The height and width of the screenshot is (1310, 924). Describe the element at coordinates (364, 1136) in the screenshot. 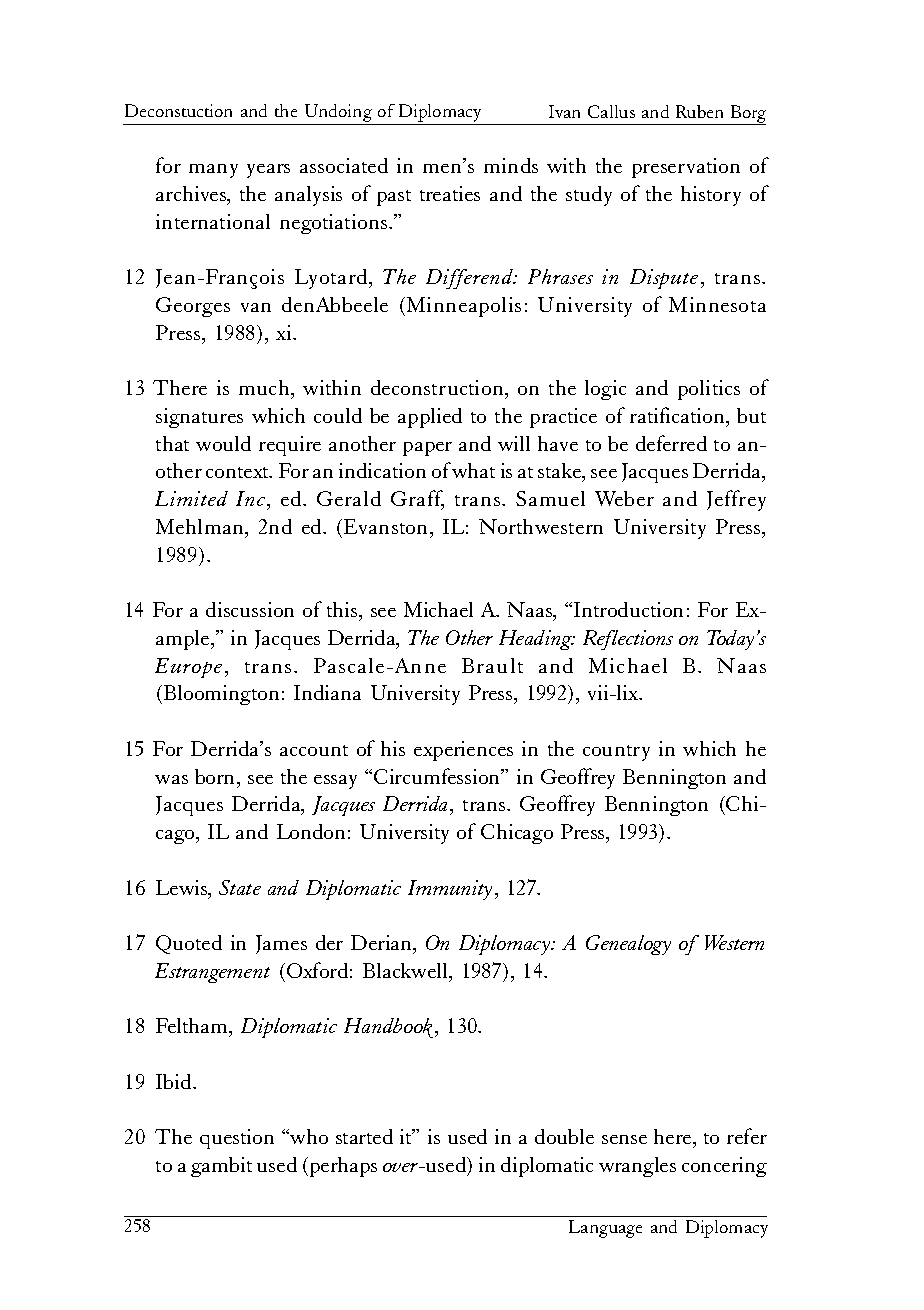

I see `started` at that location.
